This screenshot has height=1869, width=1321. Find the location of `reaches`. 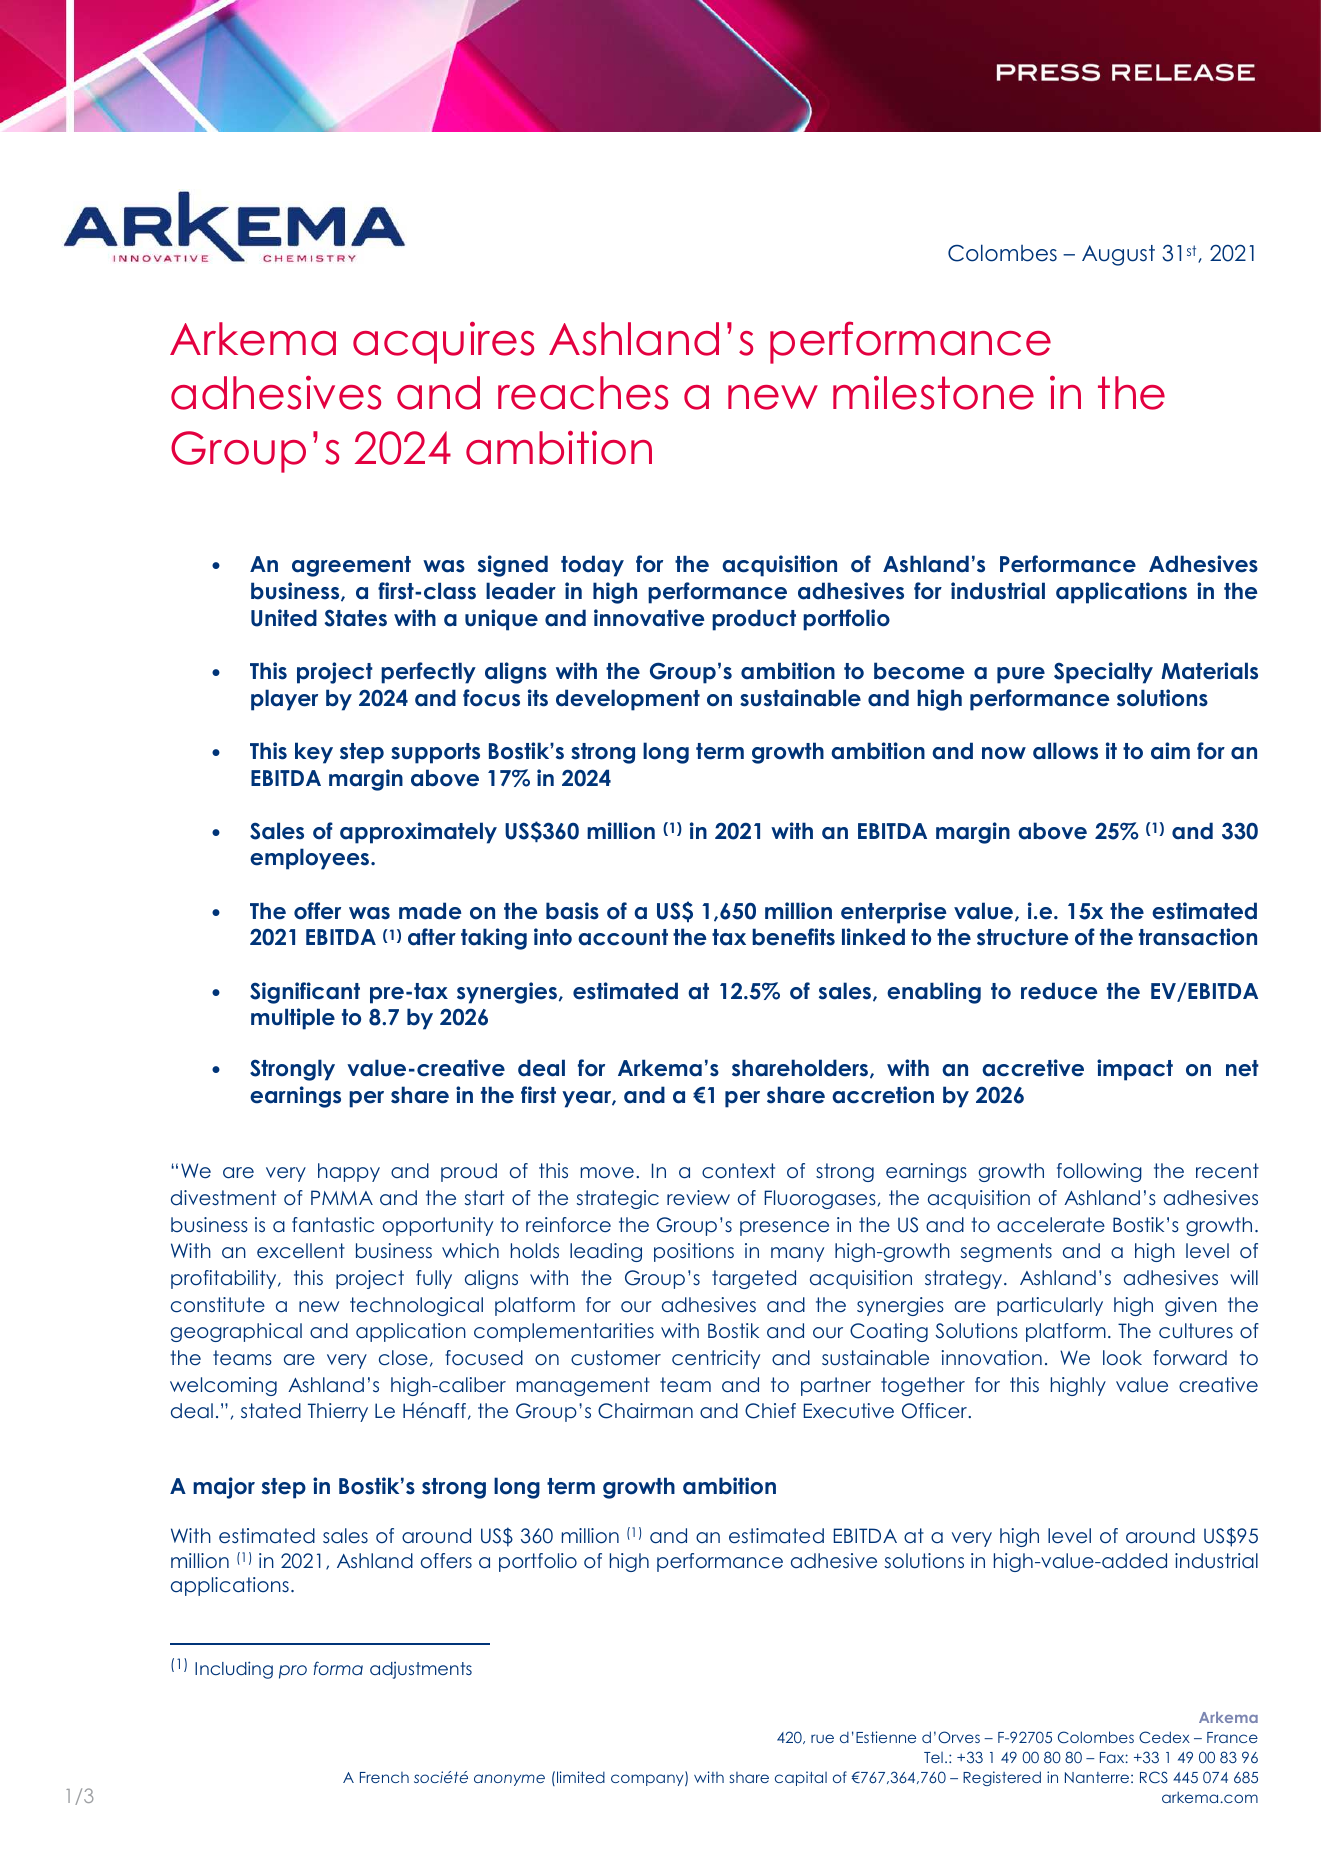

reaches is located at coordinates (583, 393).
